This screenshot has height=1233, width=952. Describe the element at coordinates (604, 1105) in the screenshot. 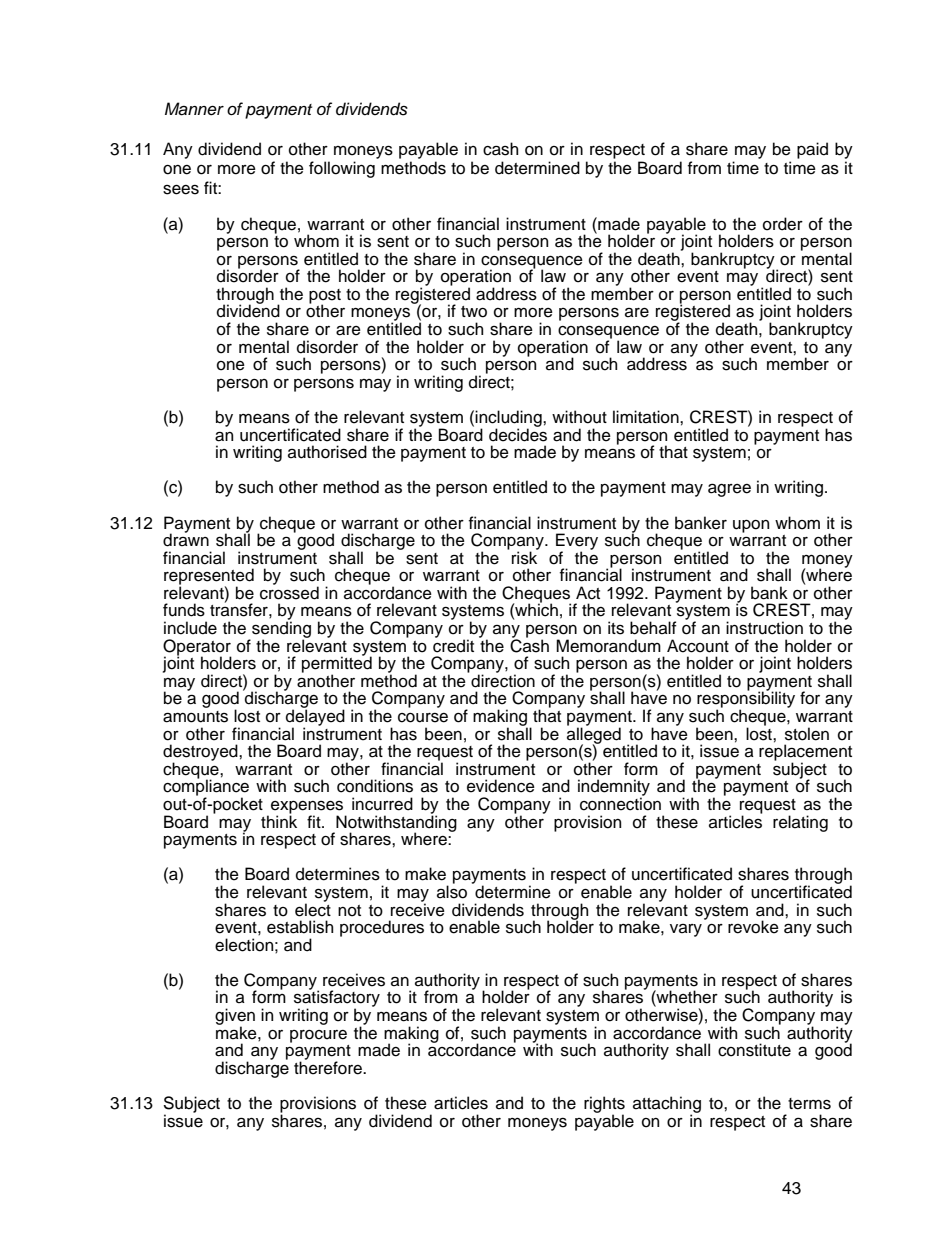

I see `rights` at that location.
